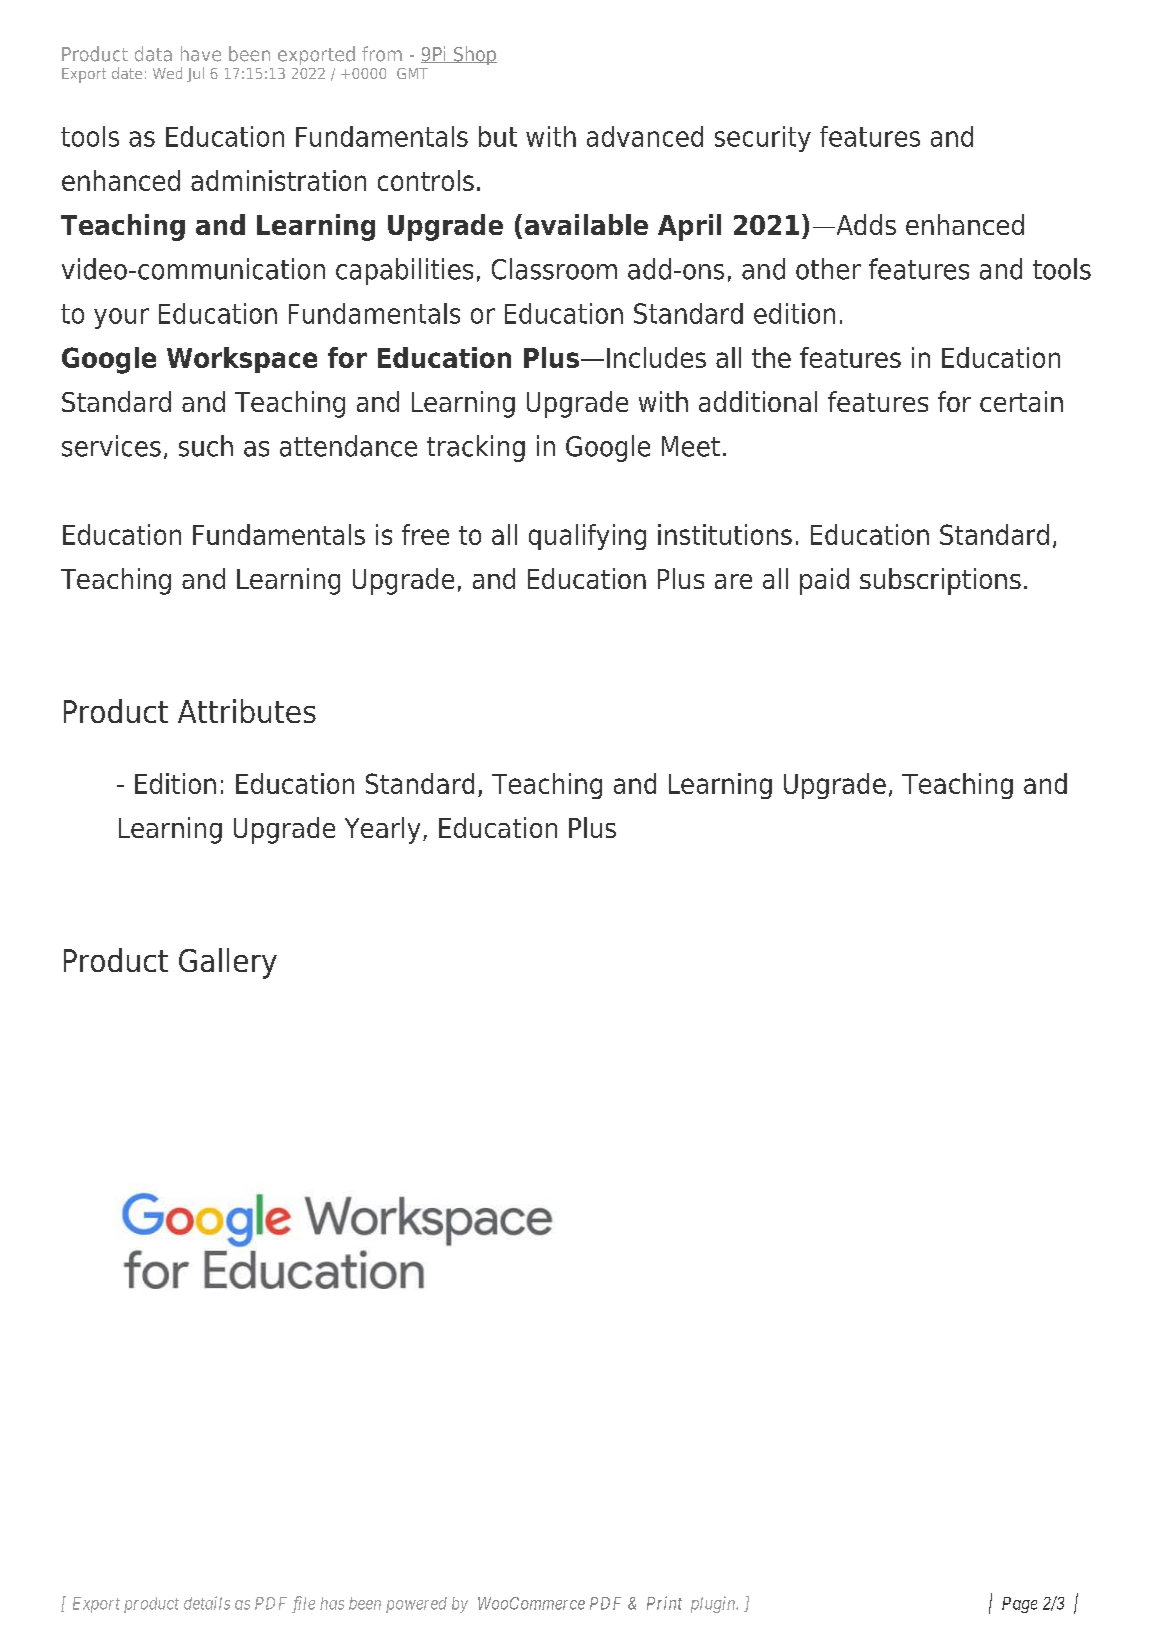 This page has width=1162, height=1643. Describe the element at coordinates (332, 1603) in the page. I see `has` at that location.
